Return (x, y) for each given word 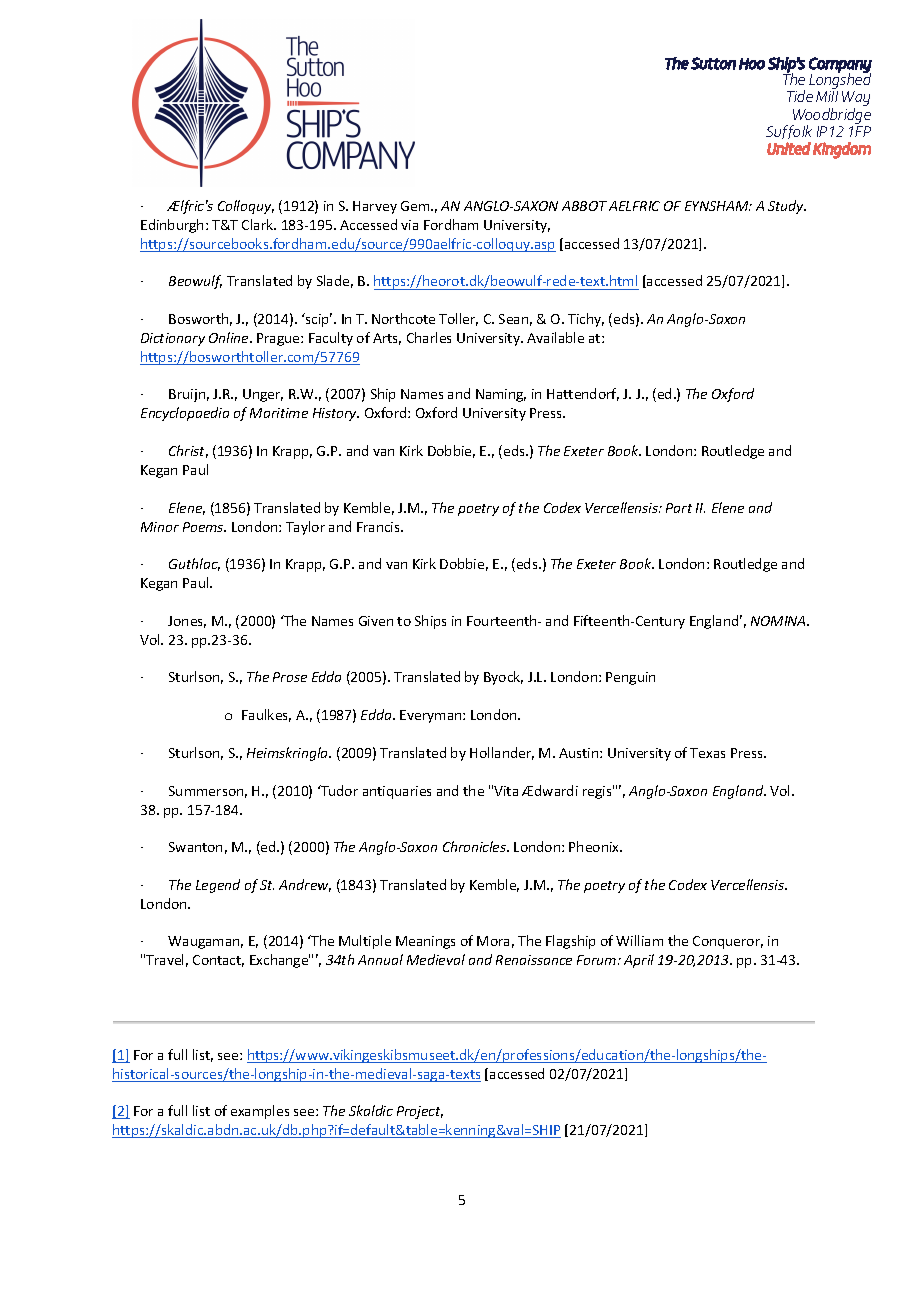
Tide (800, 96)
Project (420, 1112)
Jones (187, 622)
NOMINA (780, 621)
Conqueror (728, 942)
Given (376, 621)
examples (260, 1112)
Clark (259, 224)
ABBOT (584, 206)
